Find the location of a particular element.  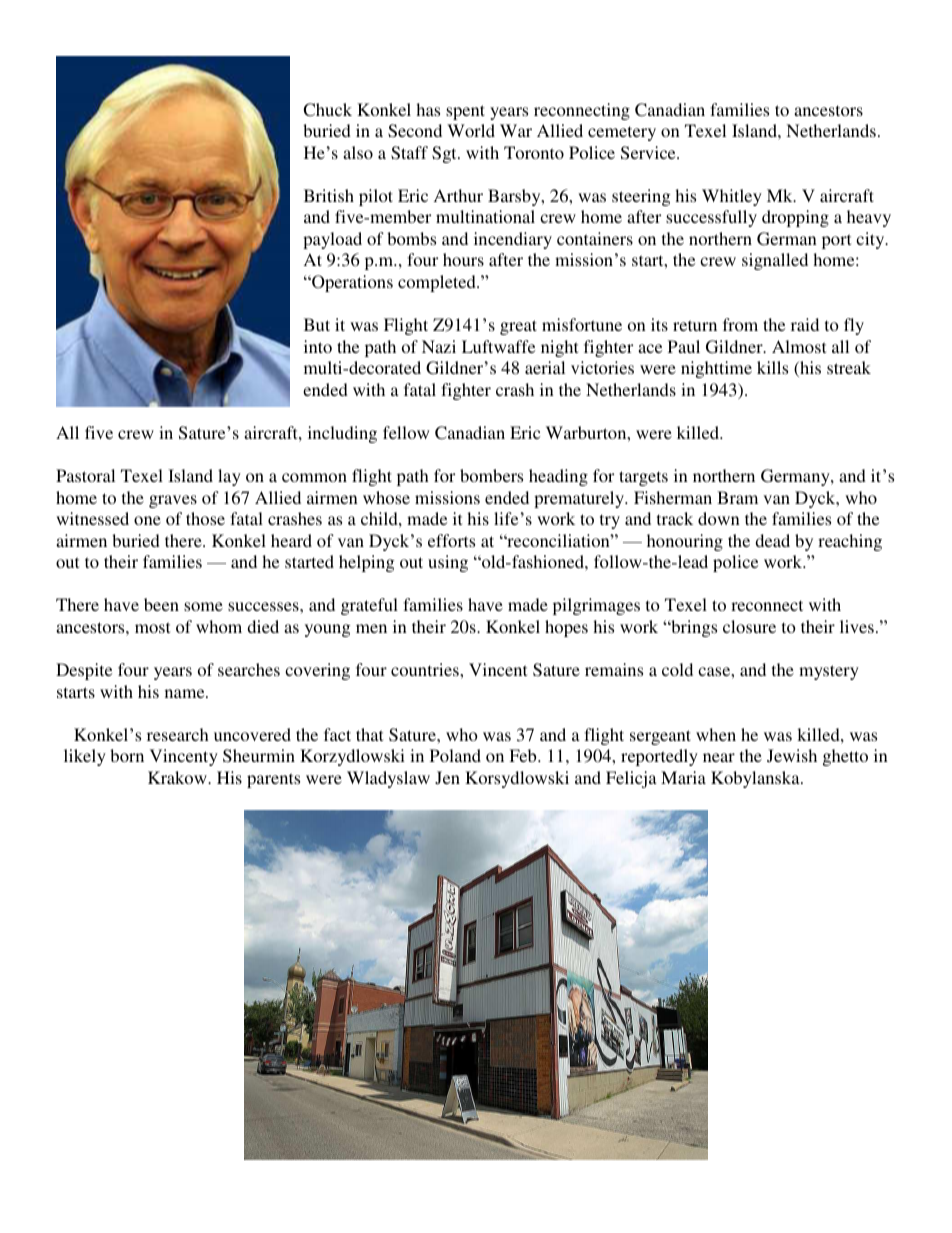

Poland is located at coordinates (455, 755).
